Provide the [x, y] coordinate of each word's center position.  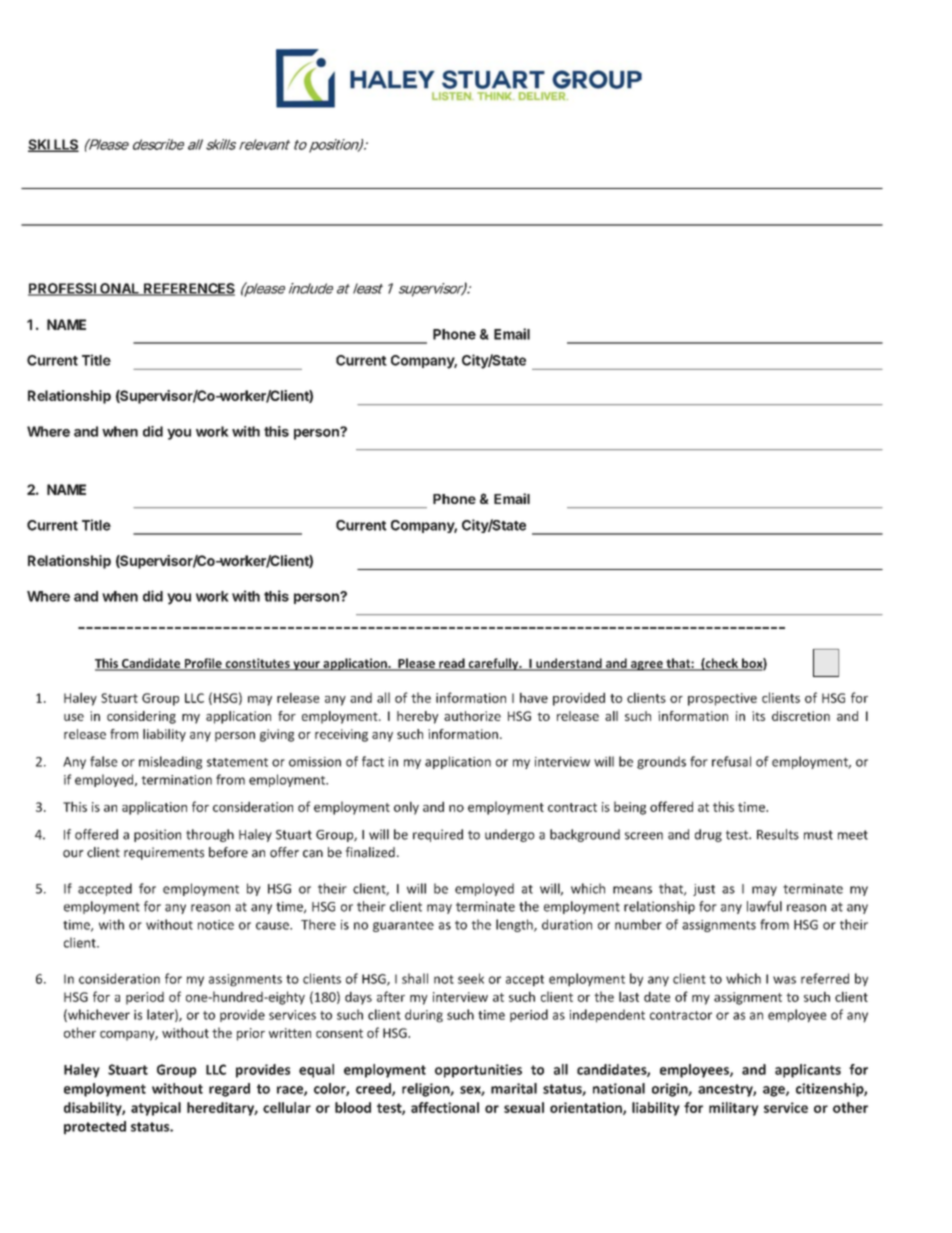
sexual [524, 1107]
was [784, 980]
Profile [203, 664]
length [515, 925]
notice [216, 925]
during [424, 1016]
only [406, 808]
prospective [722, 699]
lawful [764, 906]
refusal [731, 761]
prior [251, 1034]
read [452, 664]
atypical [156, 1109]
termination [176, 780]
